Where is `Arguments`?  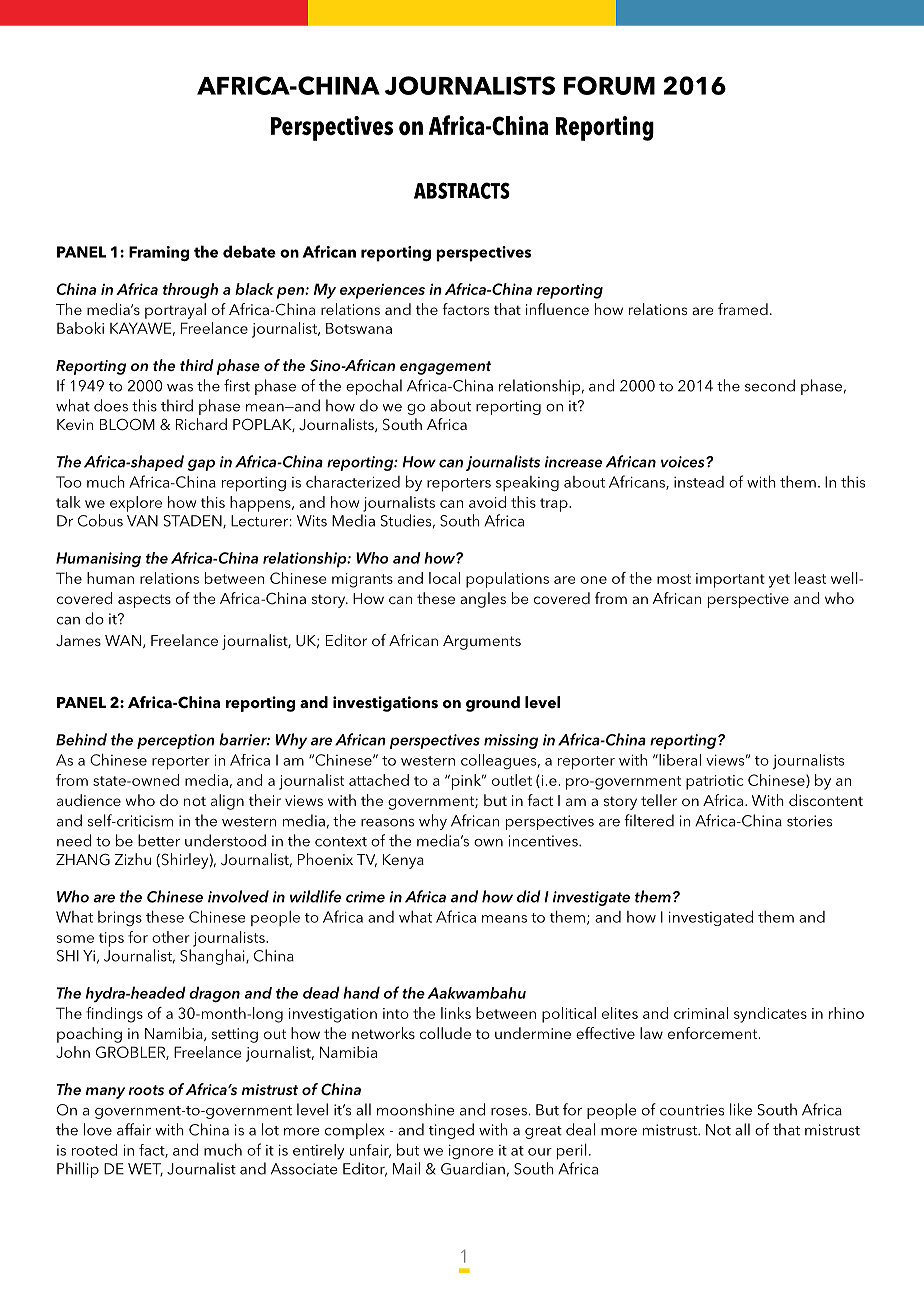
Arguments is located at coordinates (482, 642).
